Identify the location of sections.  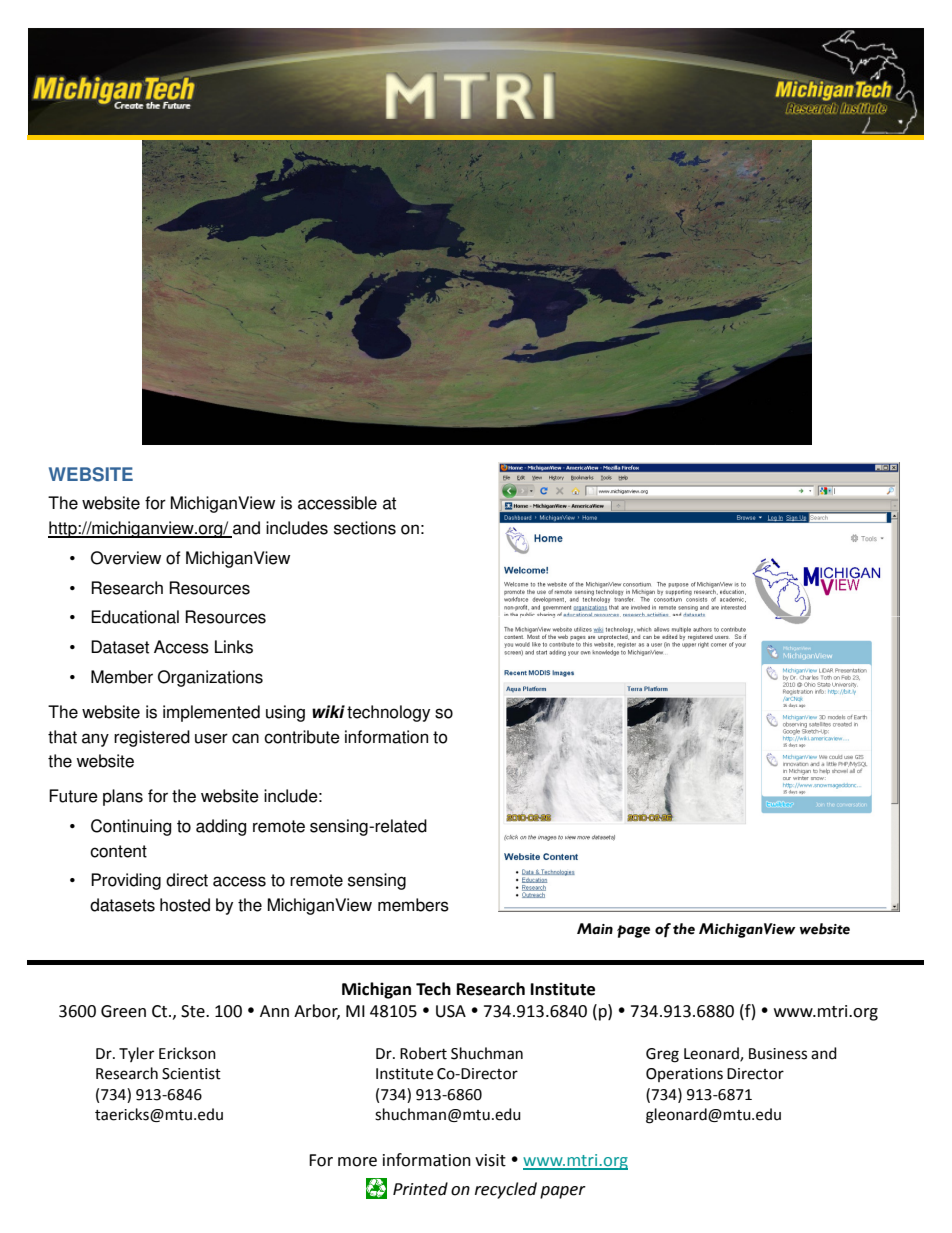
(365, 528).
